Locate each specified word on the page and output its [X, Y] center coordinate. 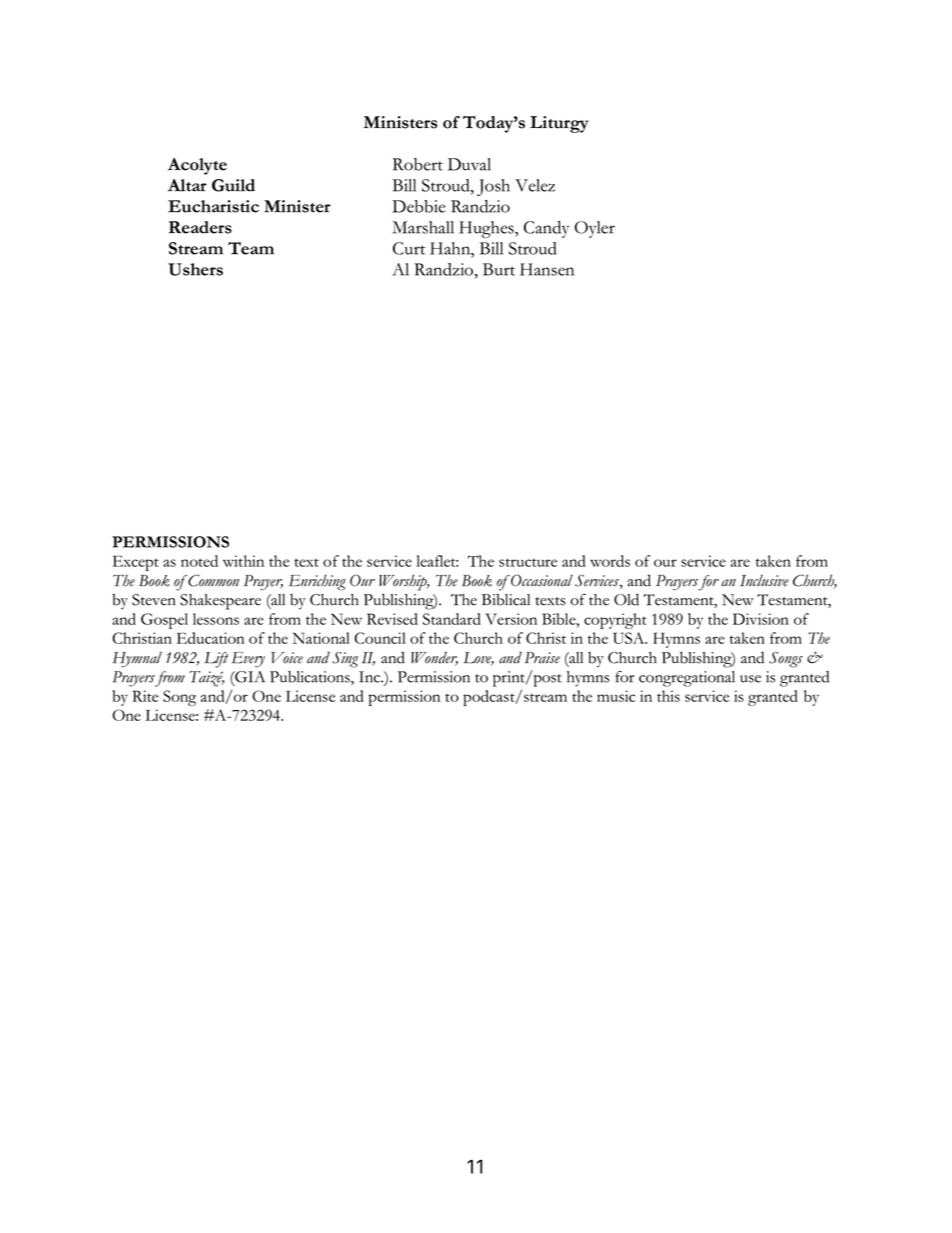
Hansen [547, 269]
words [610, 561]
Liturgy [559, 124]
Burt [499, 269]
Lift [216, 660]
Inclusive [764, 580]
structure [528, 562]
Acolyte [197, 166]
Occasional [541, 580]
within [243, 561]
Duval [469, 164]
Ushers [195, 269]
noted [199, 561]
